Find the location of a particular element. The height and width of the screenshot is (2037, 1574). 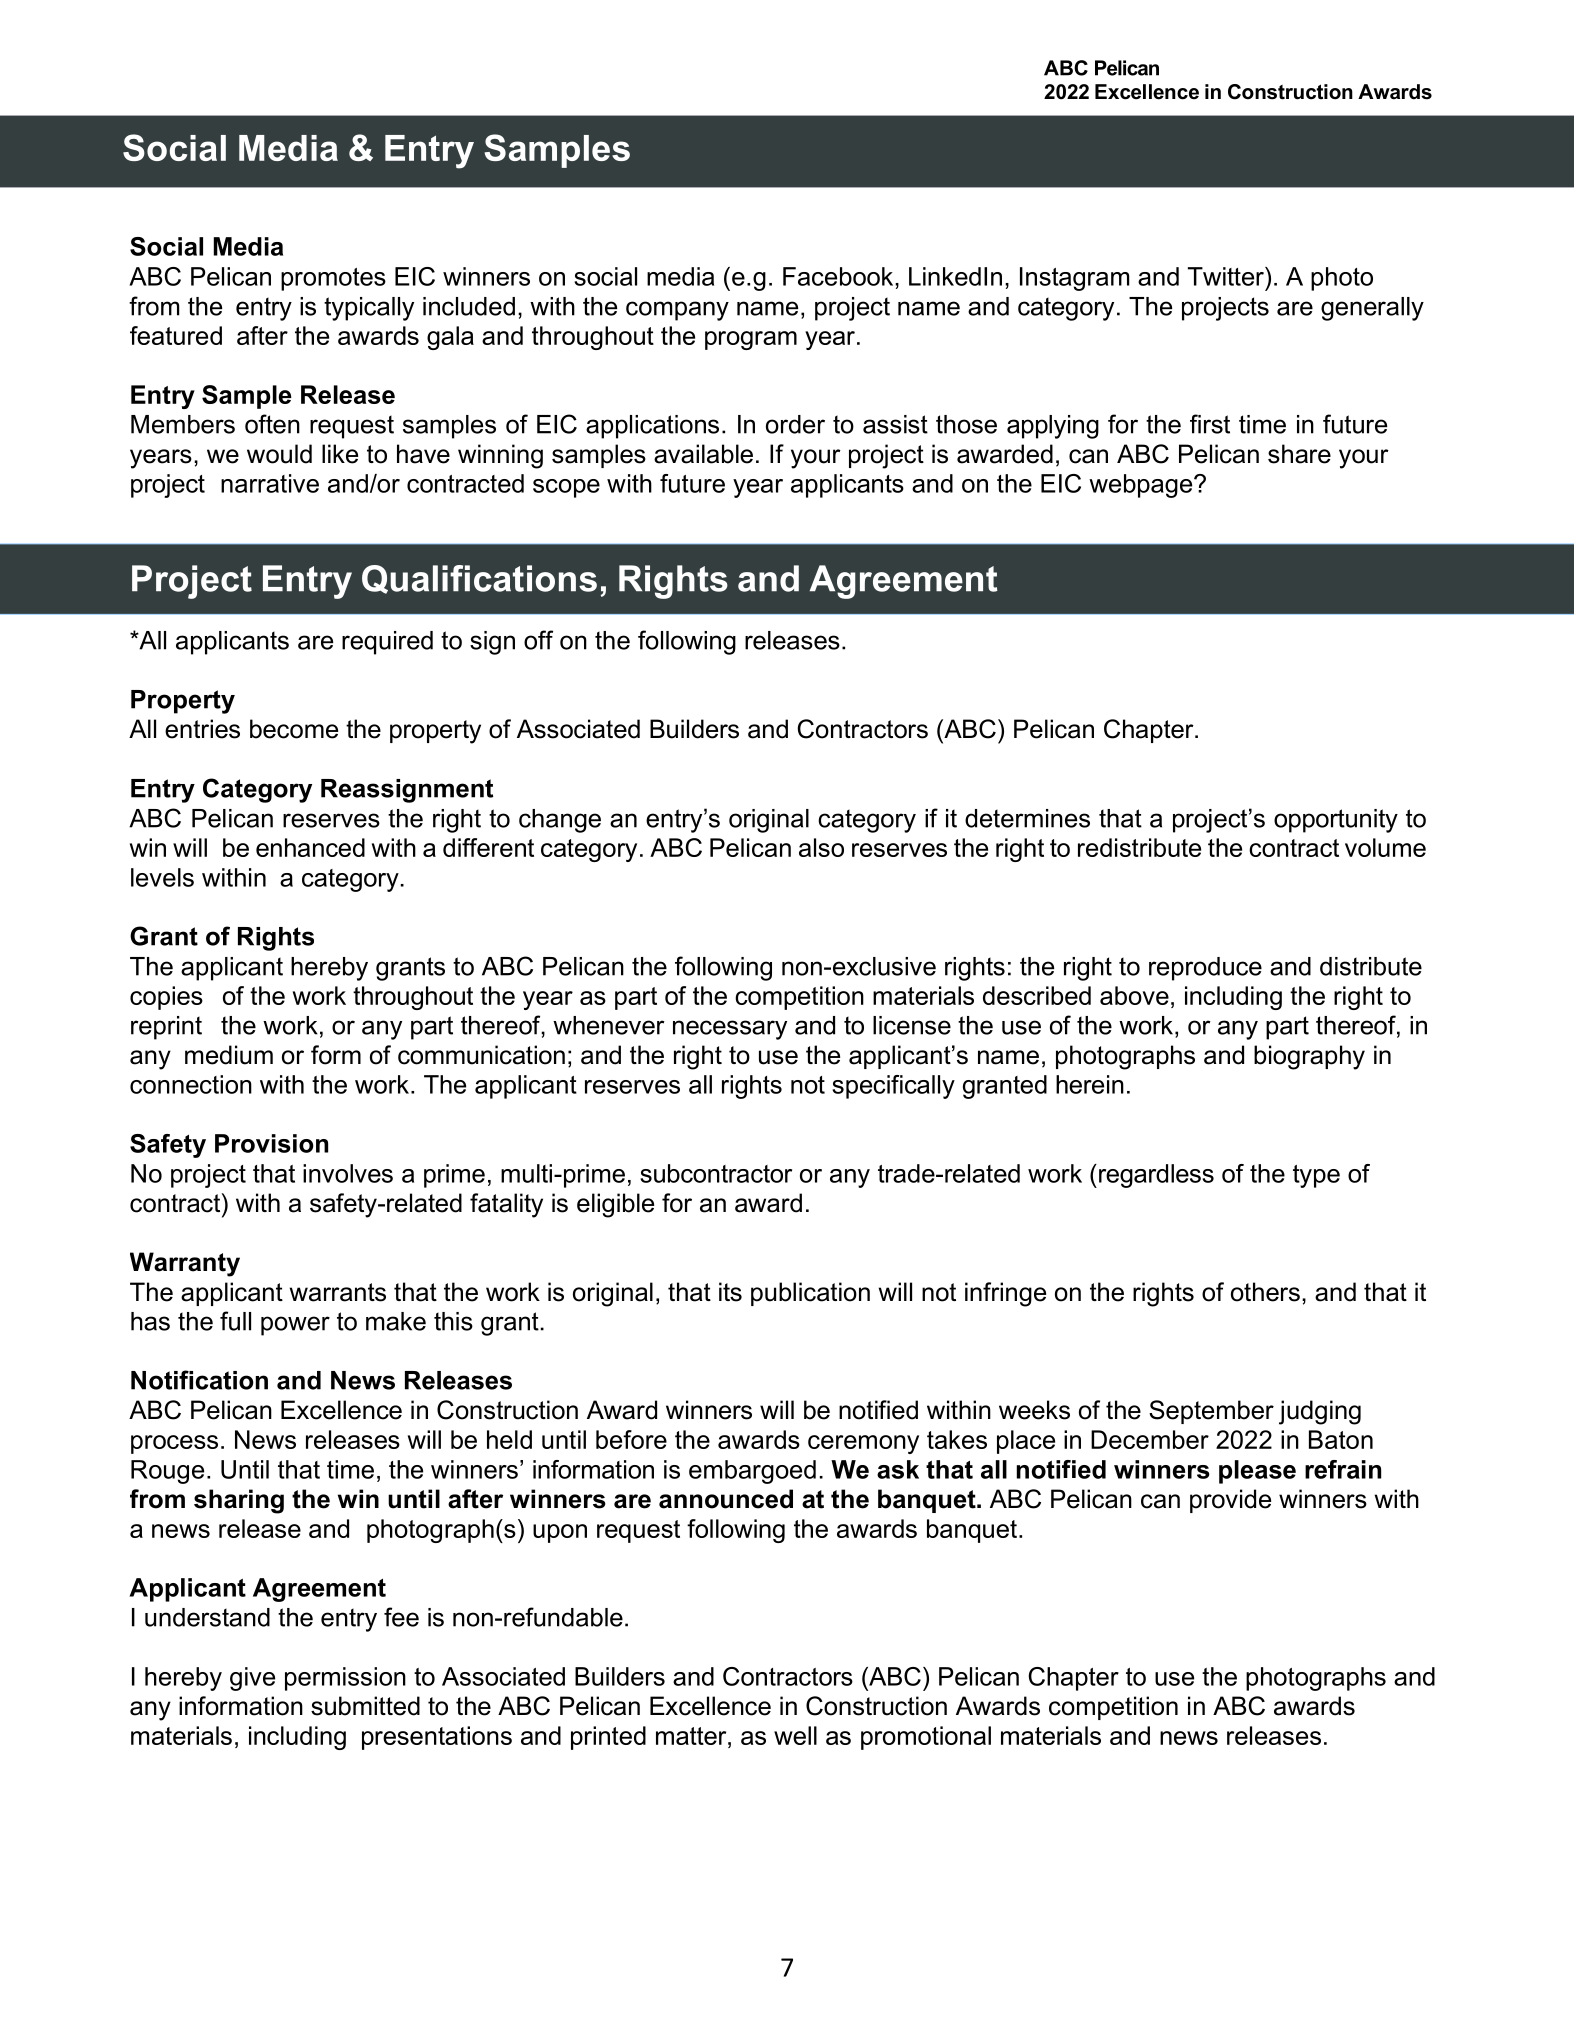

typically is located at coordinates (369, 309).
